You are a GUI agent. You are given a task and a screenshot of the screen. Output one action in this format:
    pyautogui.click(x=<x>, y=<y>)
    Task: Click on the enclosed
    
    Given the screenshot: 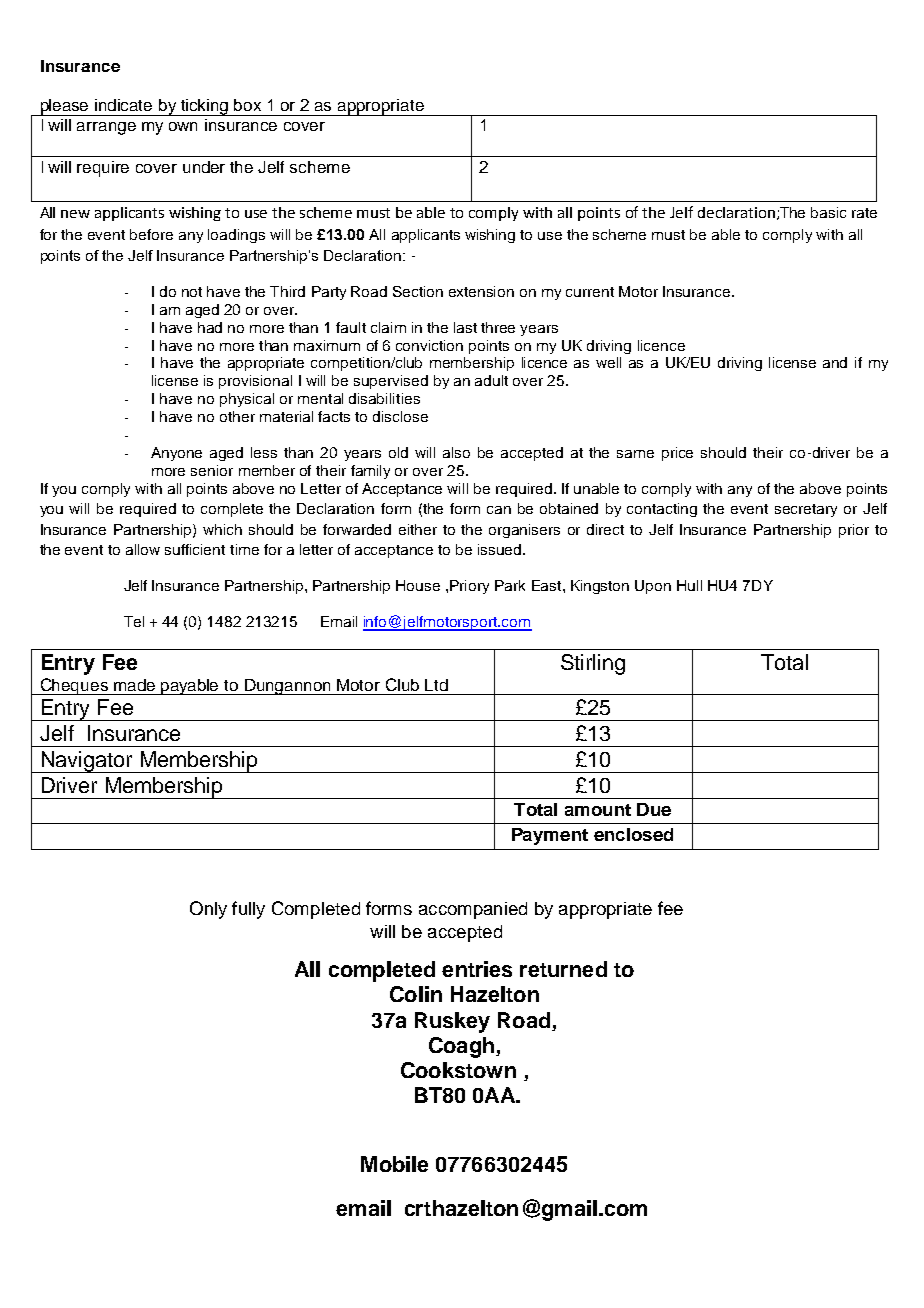 What is the action you would take?
    pyautogui.click(x=633, y=834)
